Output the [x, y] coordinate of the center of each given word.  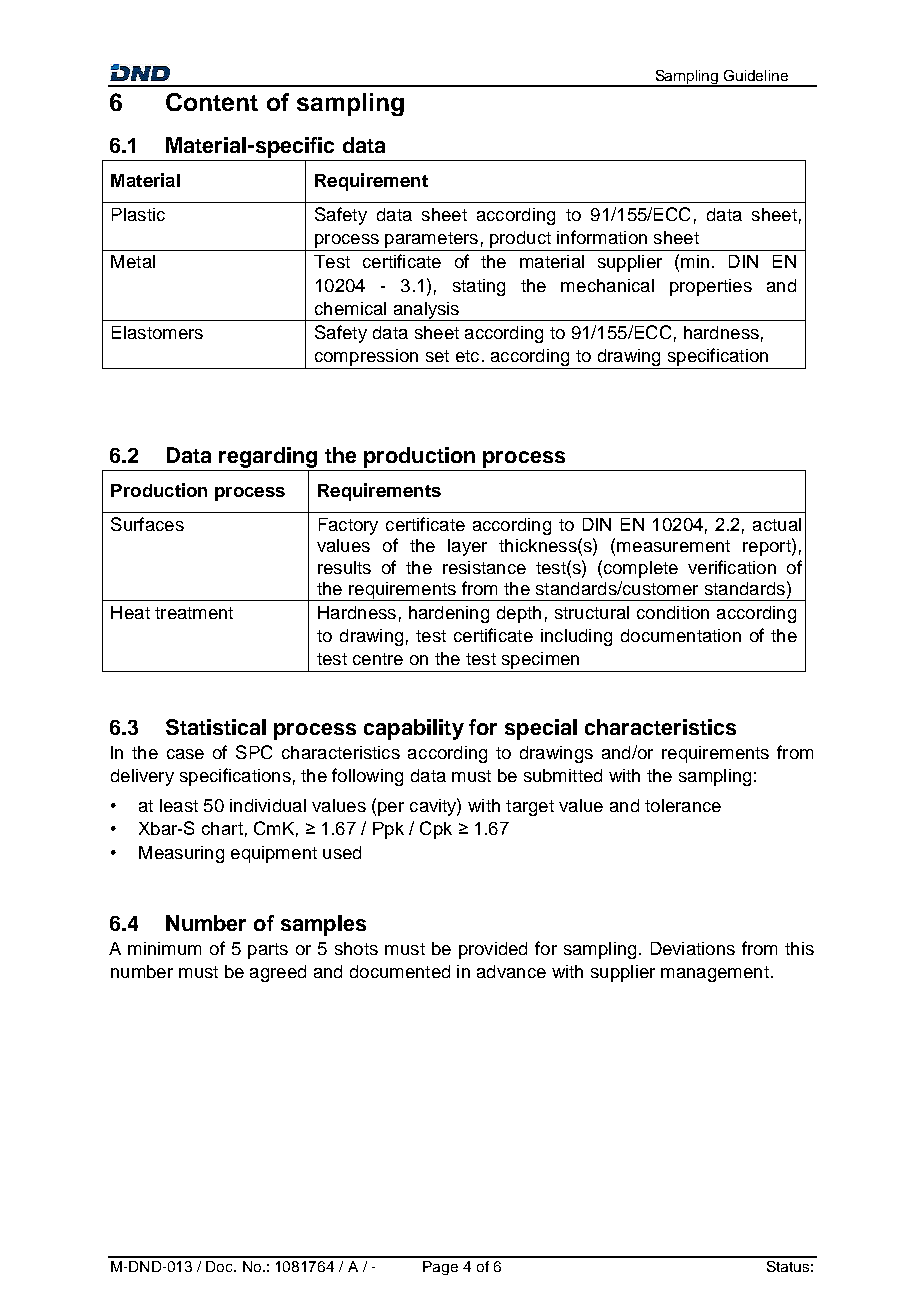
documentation [681, 635]
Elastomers [157, 332]
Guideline [756, 75]
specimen [540, 662]
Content [212, 102]
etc [467, 356]
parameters [431, 240]
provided [493, 950]
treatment [194, 613]
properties [711, 287]
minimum [164, 948]
